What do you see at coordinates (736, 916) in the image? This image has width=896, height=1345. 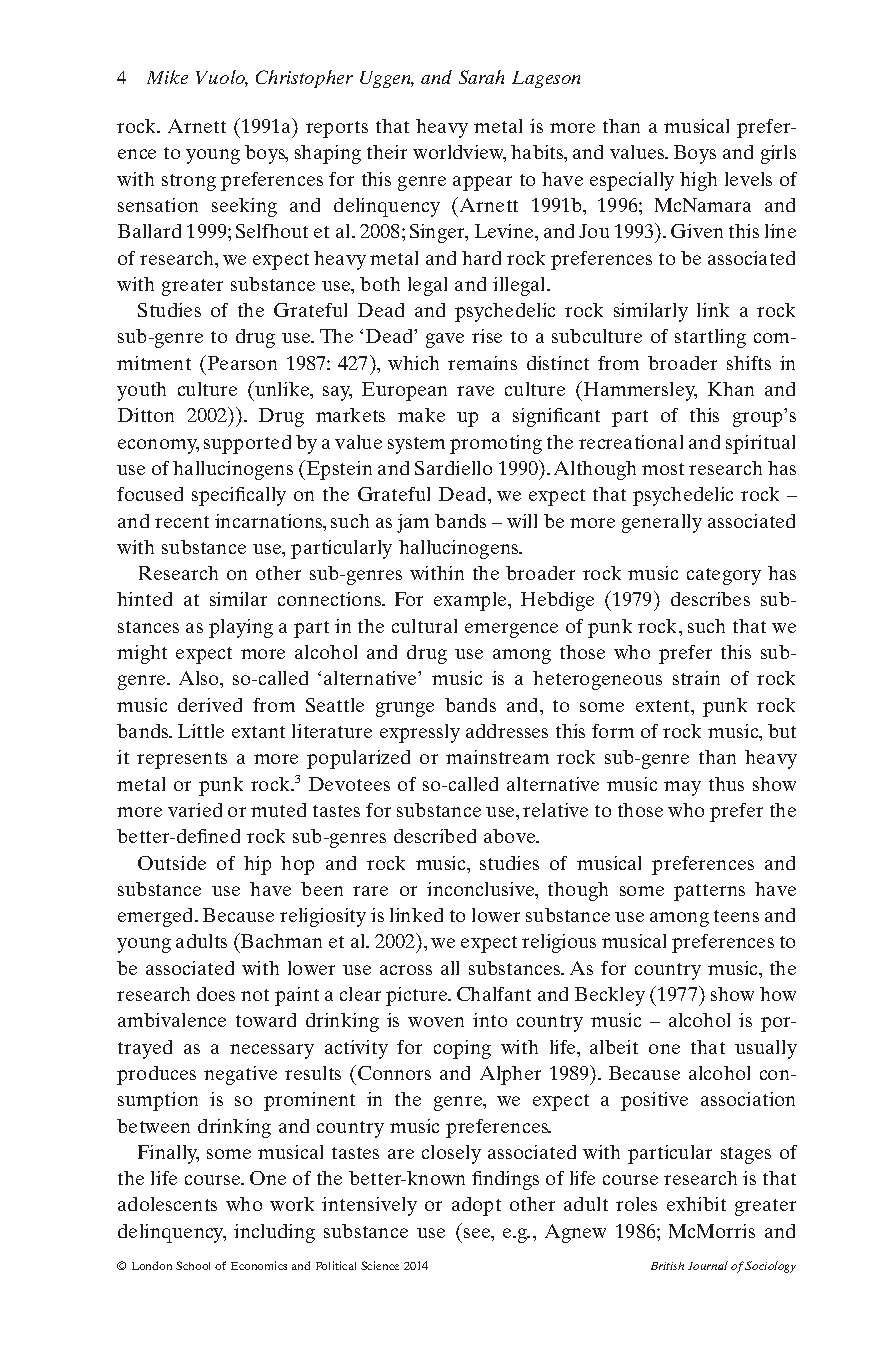 I see `teens` at bounding box center [736, 916].
